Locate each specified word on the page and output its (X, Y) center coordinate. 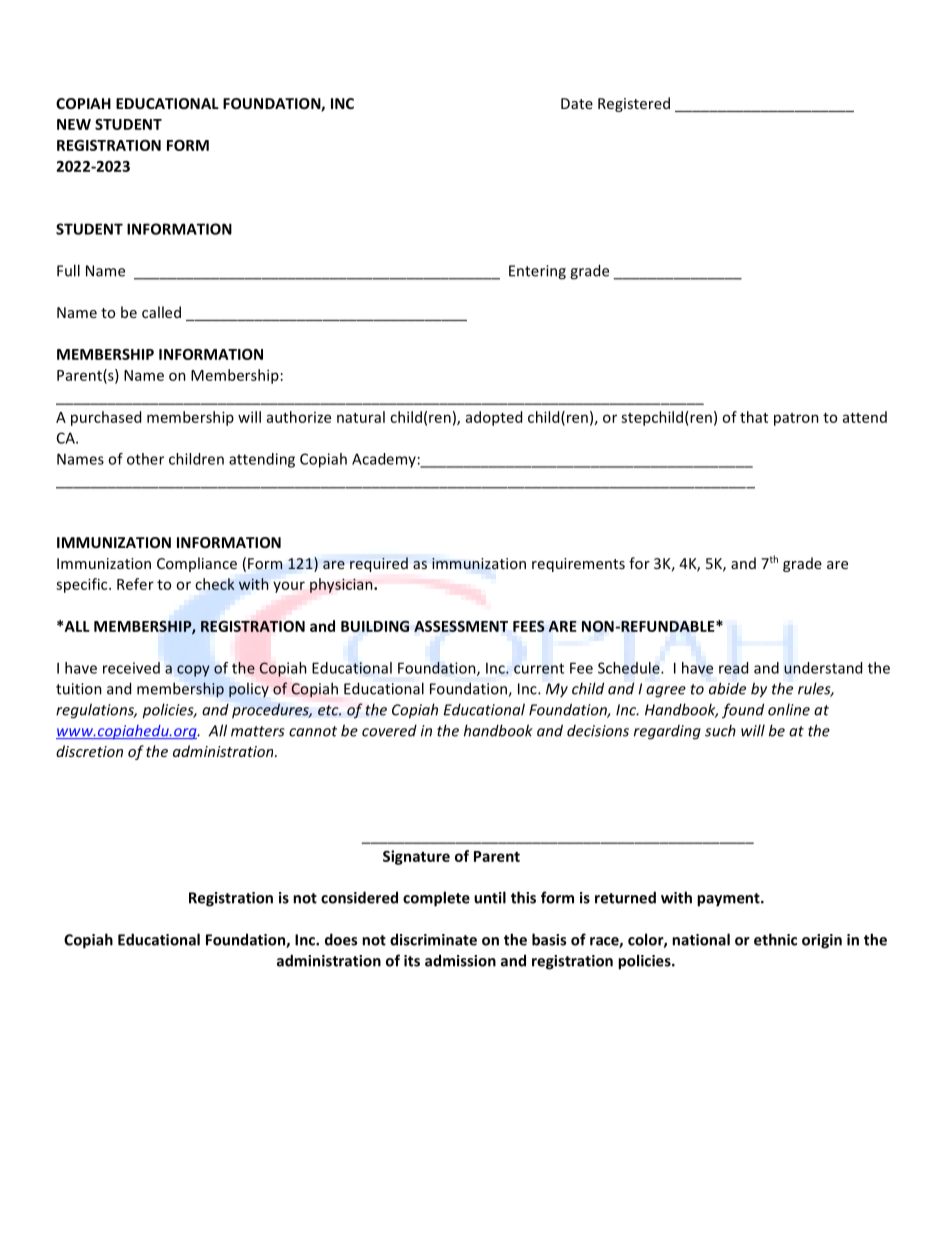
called (161, 312)
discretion (89, 751)
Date (577, 103)
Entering (537, 272)
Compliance (197, 564)
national (701, 939)
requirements (578, 565)
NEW (74, 124)
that (754, 417)
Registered (634, 104)
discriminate (433, 939)
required (379, 564)
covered (389, 730)
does (341, 939)
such (720, 730)
